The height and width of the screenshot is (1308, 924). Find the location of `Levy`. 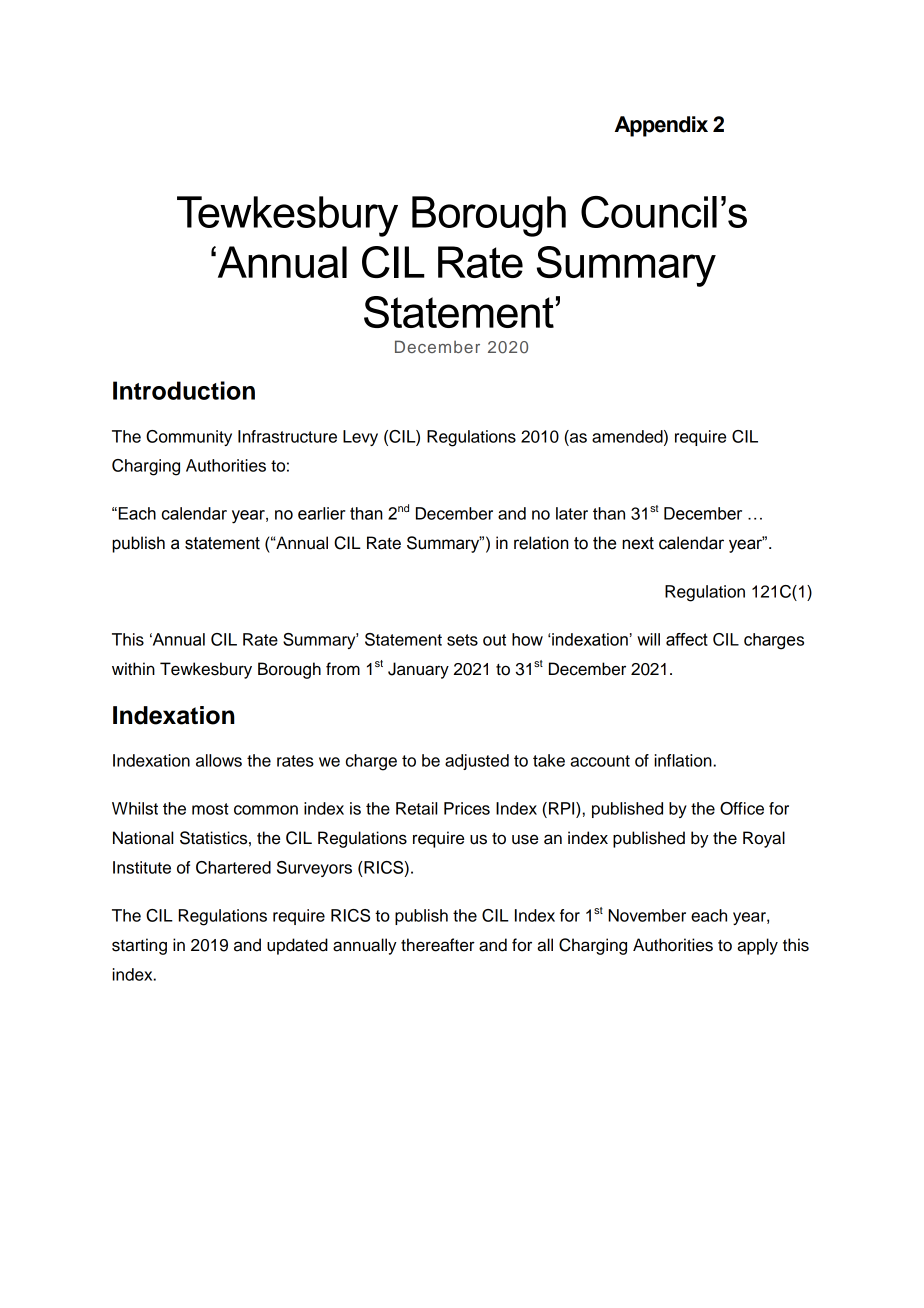

Levy is located at coordinates (360, 438).
